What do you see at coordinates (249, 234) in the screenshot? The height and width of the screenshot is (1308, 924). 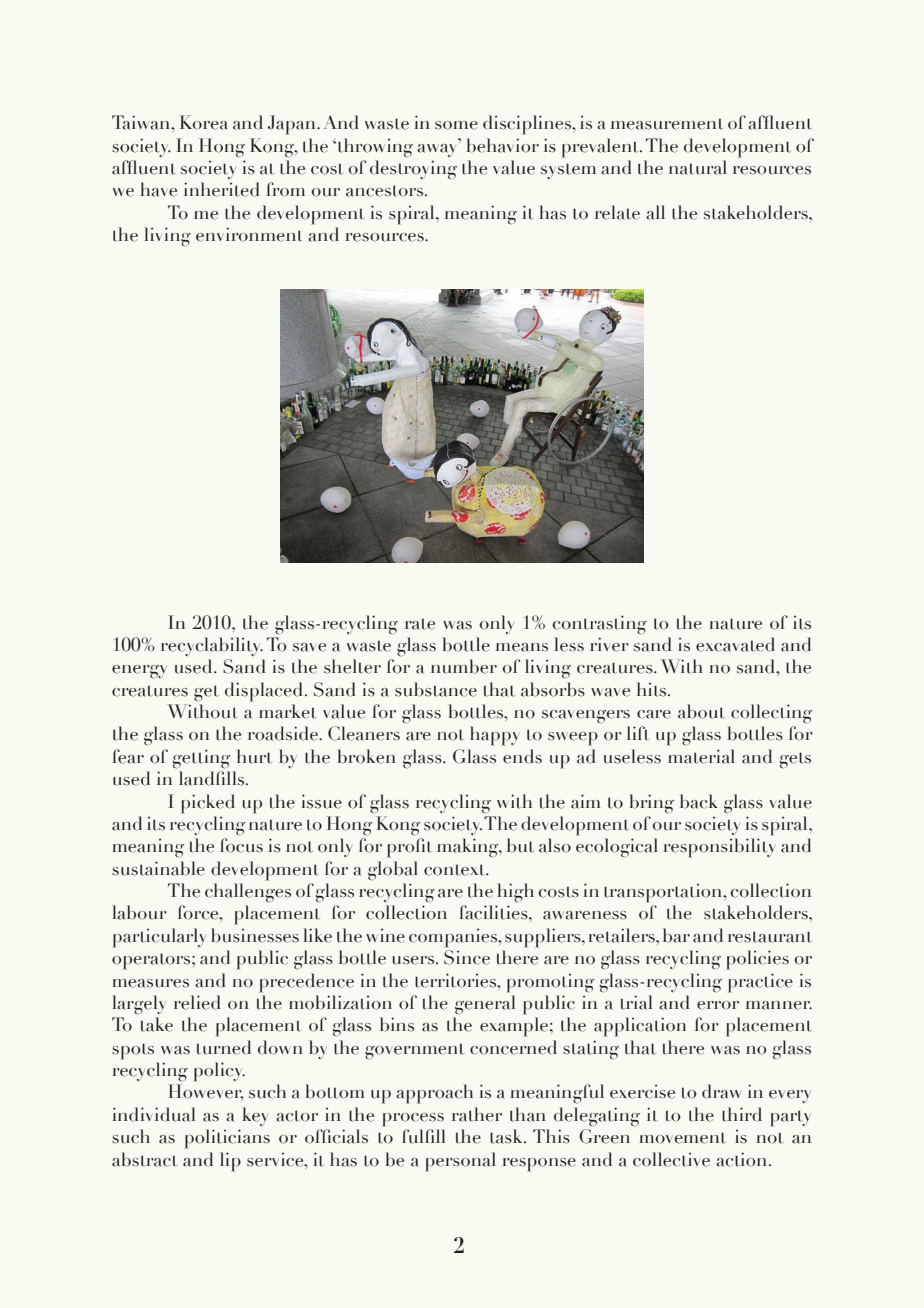 I see `environment` at bounding box center [249, 234].
